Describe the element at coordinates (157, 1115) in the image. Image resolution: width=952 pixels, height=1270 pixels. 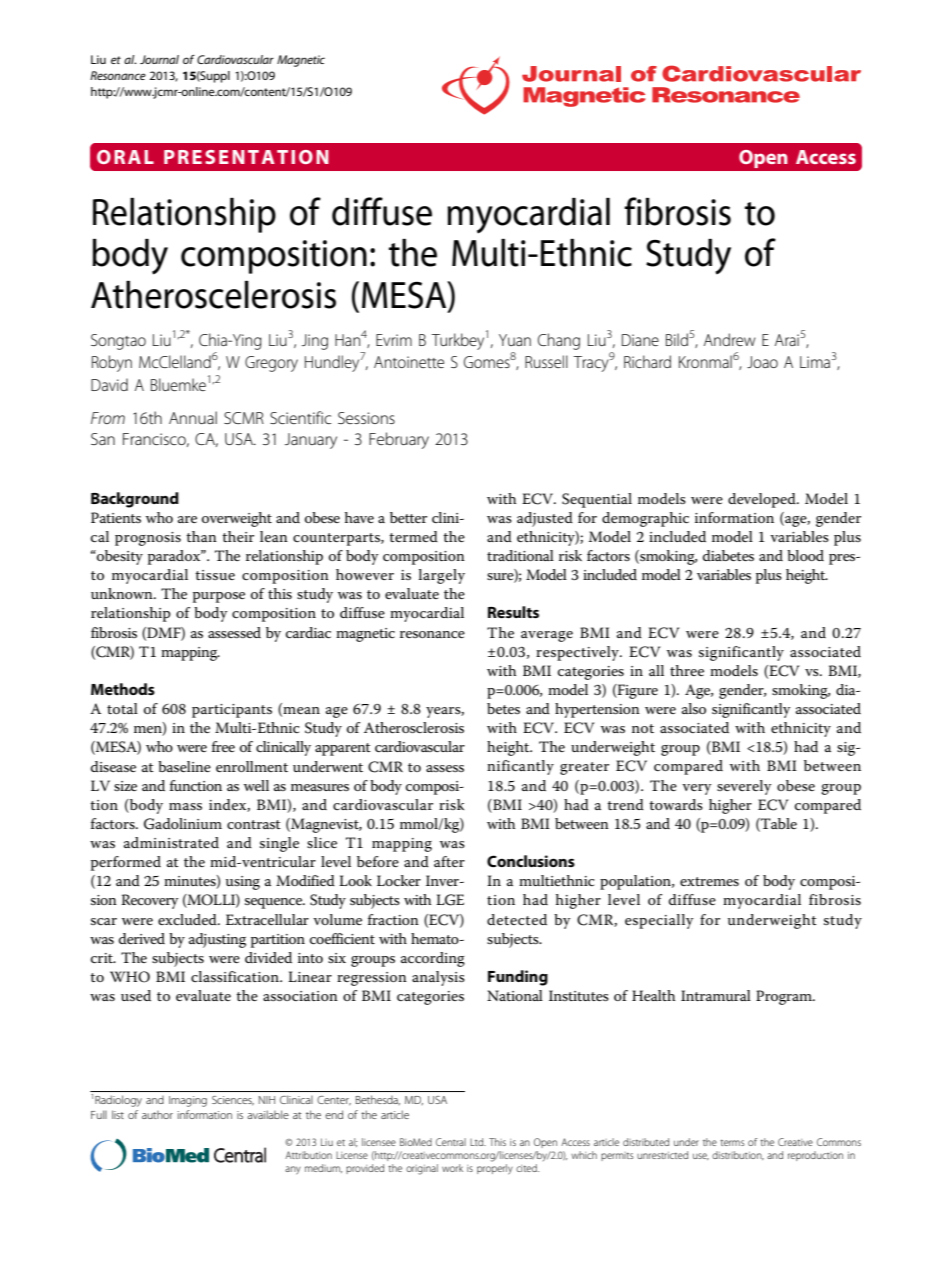
I see `author` at that location.
